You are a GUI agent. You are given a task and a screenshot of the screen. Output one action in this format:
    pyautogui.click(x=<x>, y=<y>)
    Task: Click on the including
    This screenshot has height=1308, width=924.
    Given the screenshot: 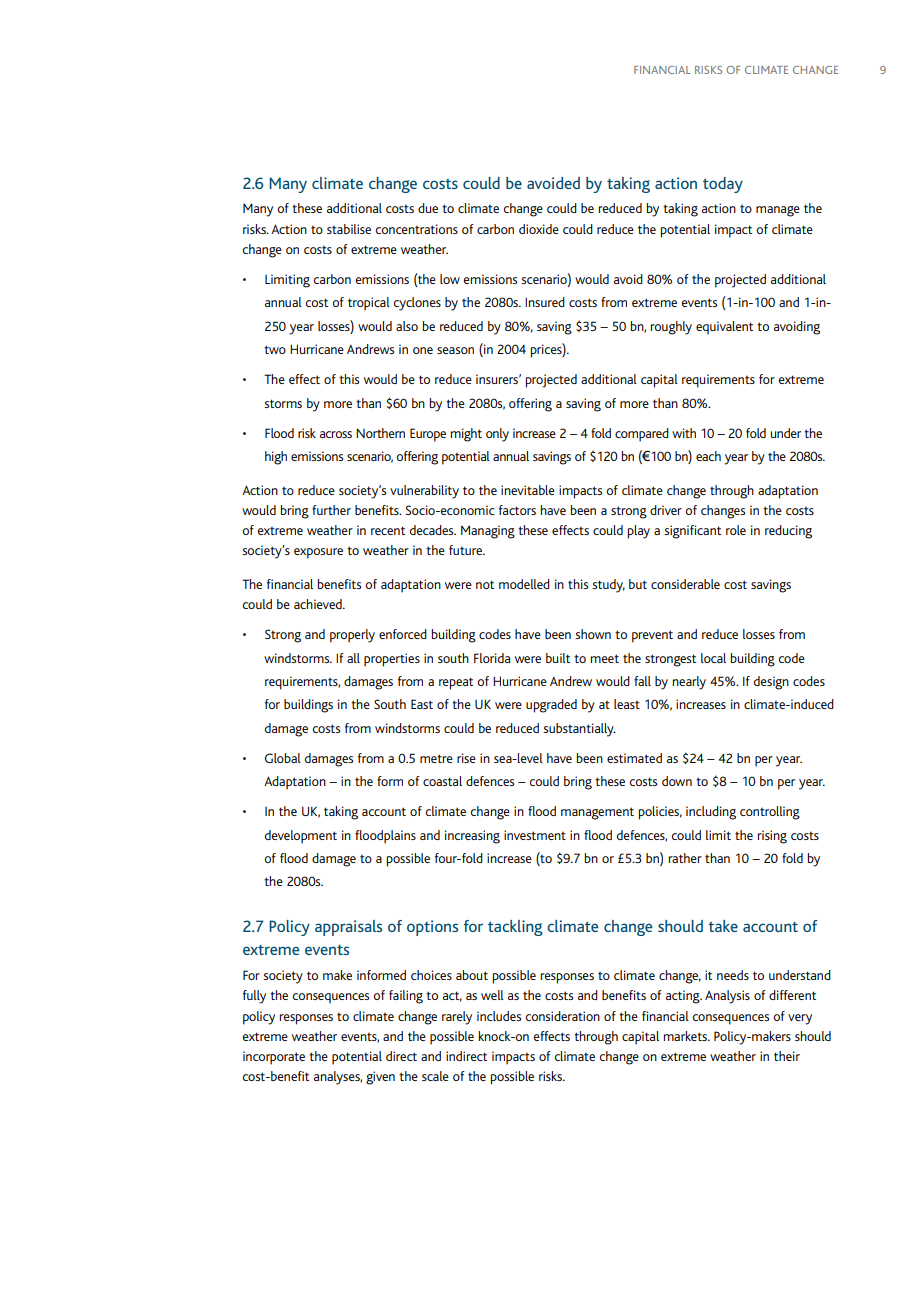 What is the action you would take?
    pyautogui.click(x=711, y=813)
